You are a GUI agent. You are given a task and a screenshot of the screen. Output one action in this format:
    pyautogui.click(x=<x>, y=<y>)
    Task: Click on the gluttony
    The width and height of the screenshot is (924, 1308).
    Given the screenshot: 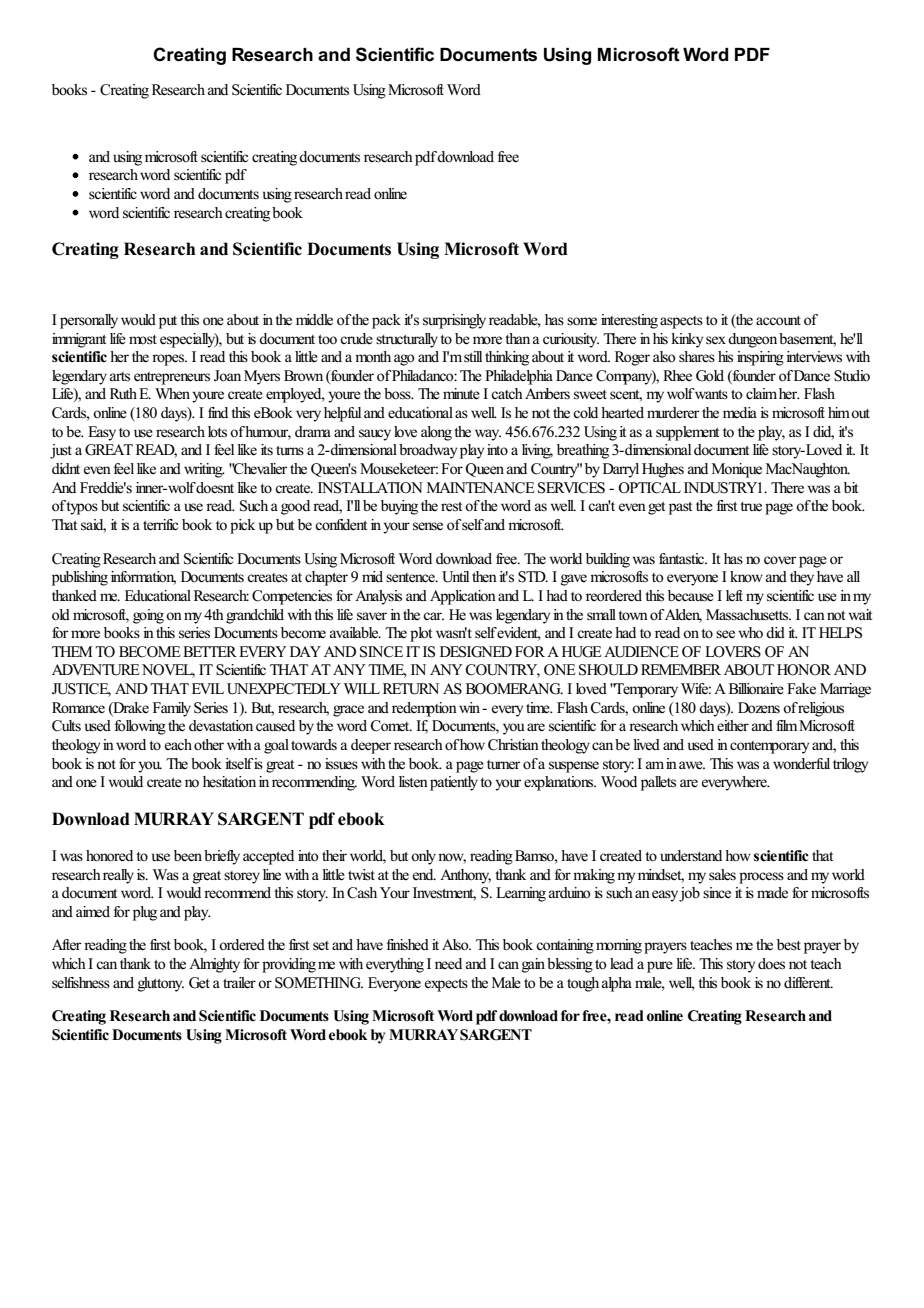 What is the action you would take?
    pyautogui.click(x=161, y=984)
